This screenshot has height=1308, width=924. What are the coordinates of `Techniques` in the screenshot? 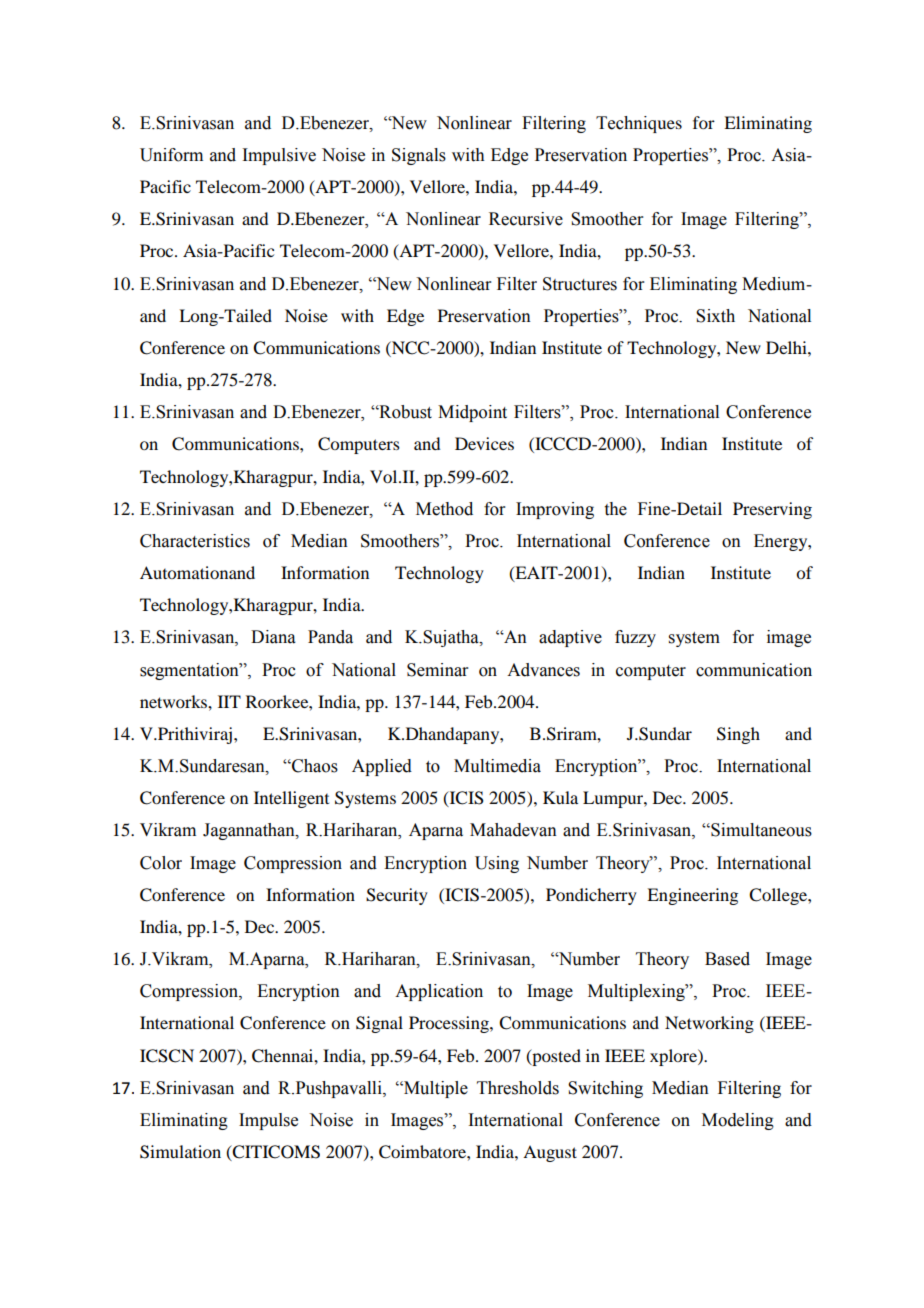 It's located at (639, 124).
